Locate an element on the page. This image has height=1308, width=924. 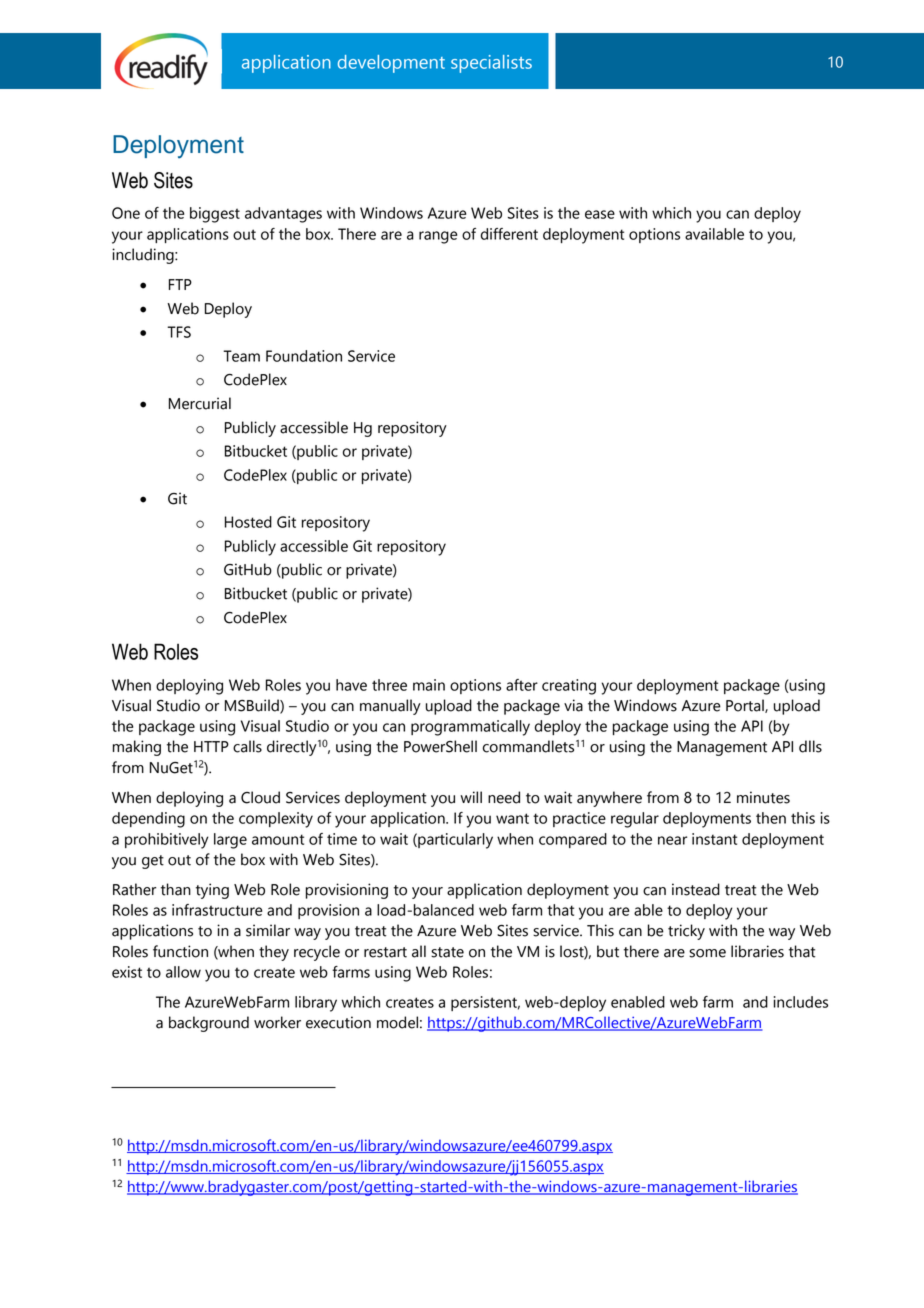
ease is located at coordinates (600, 214).
